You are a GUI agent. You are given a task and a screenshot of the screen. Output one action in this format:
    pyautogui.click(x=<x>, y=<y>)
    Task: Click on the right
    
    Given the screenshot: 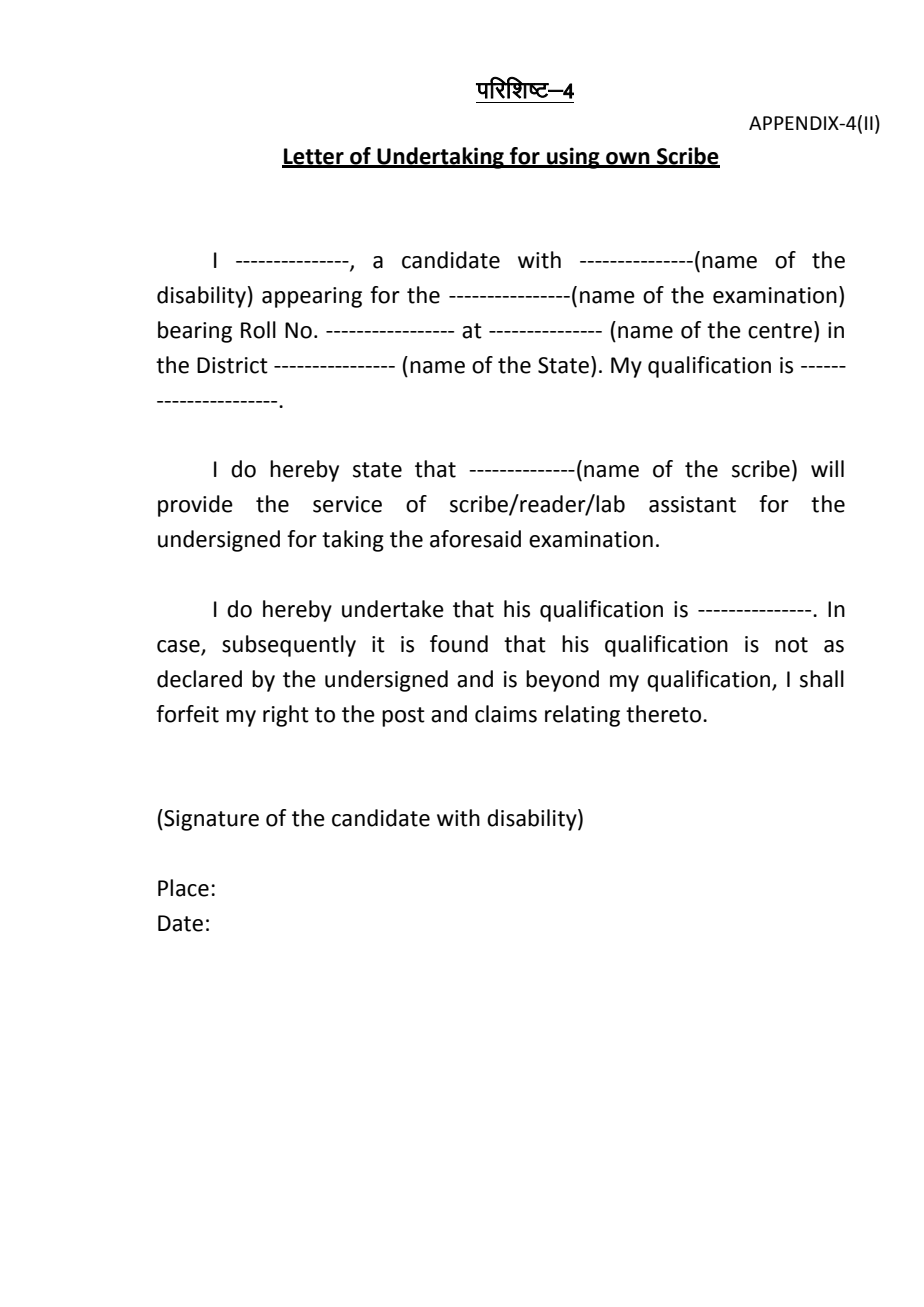 What is the action you would take?
    pyautogui.click(x=286, y=716)
